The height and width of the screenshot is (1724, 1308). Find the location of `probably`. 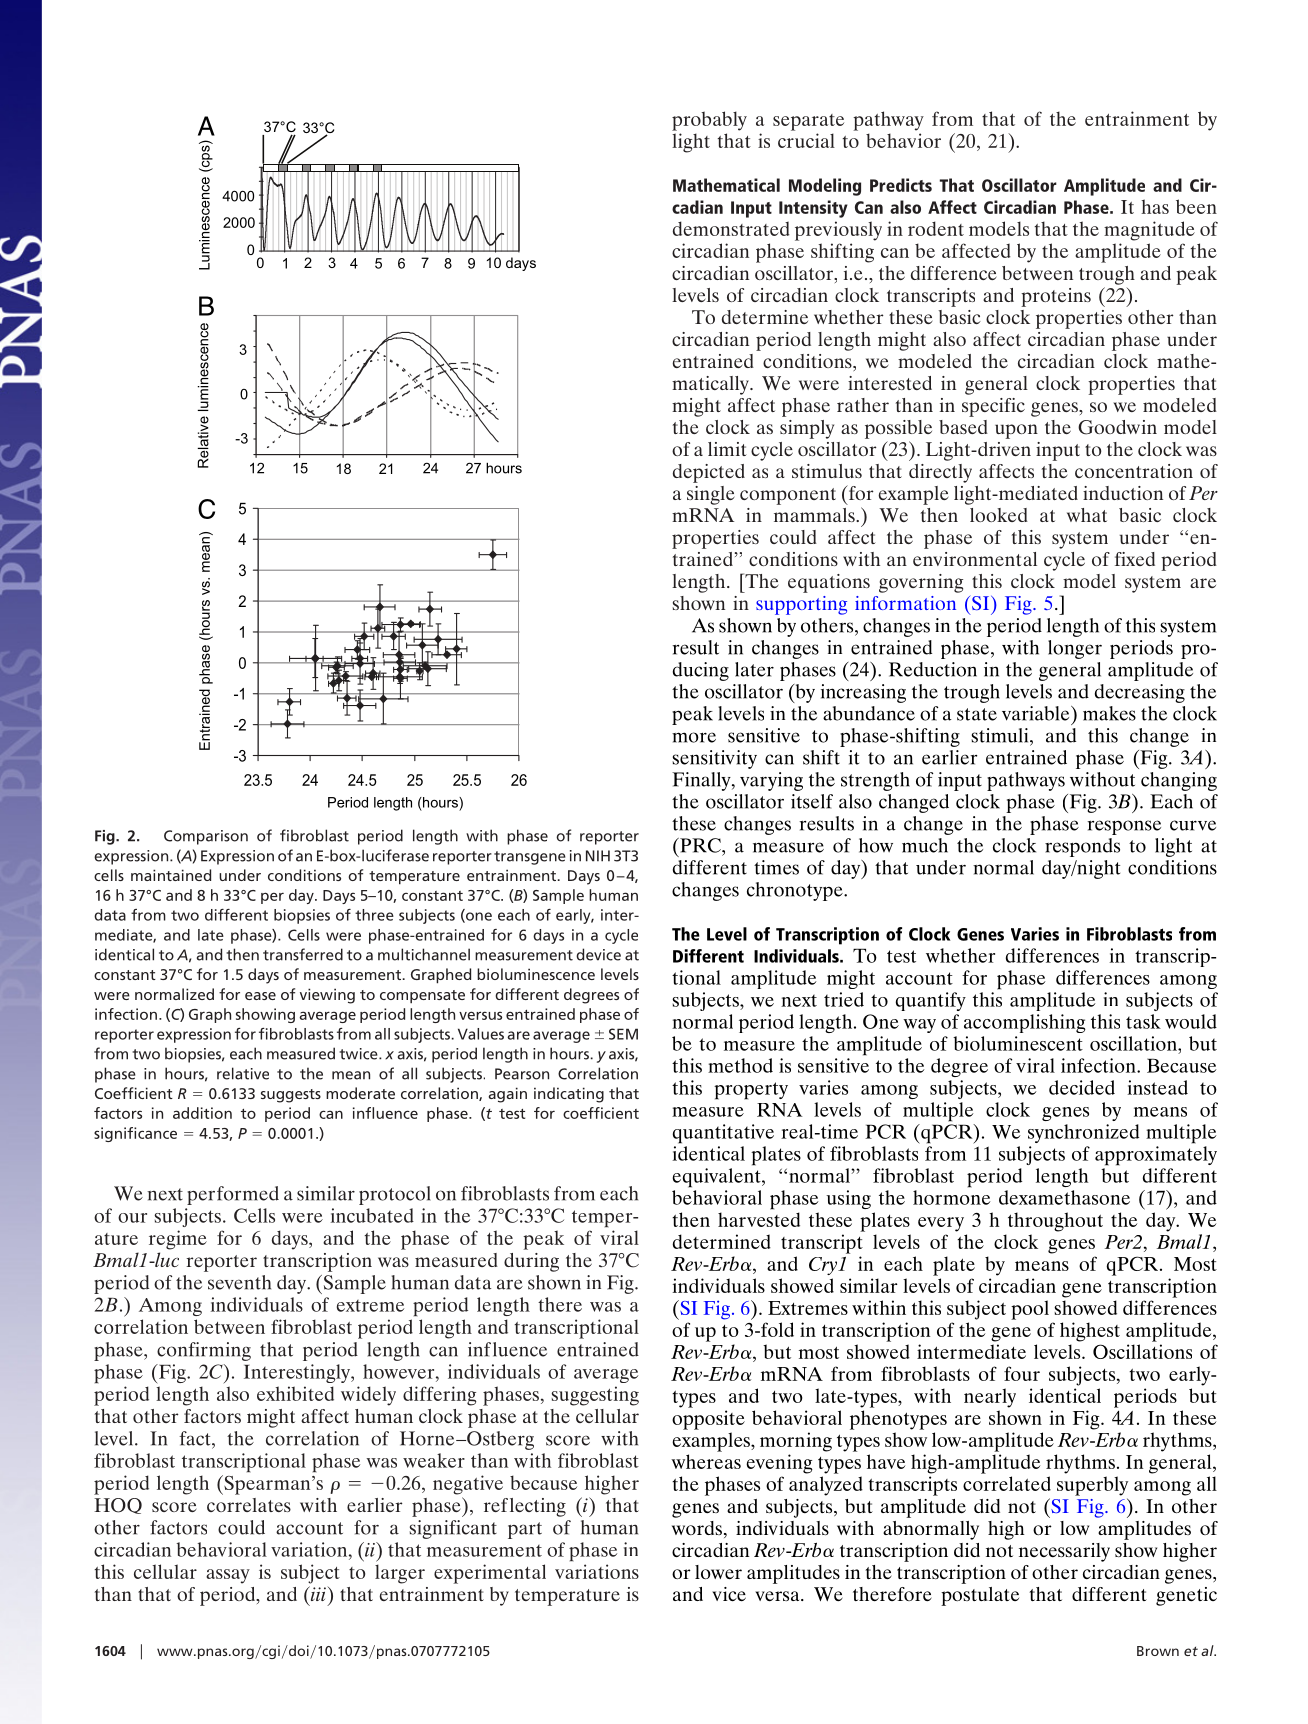

probably is located at coordinates (709, 121).
